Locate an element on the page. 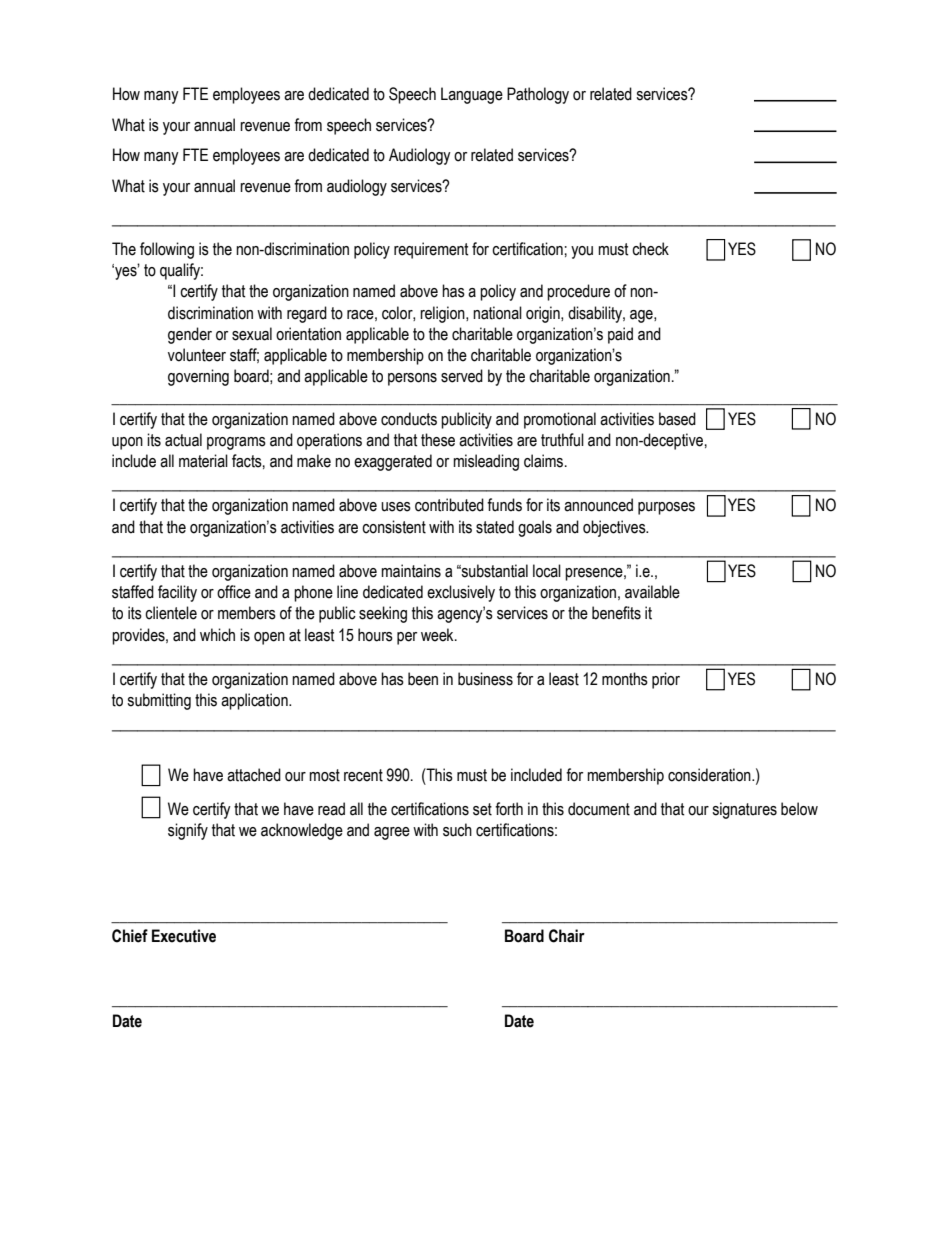 The height and width of the image is (1233, 952). Pathology is located at coordinates (538, 95).
